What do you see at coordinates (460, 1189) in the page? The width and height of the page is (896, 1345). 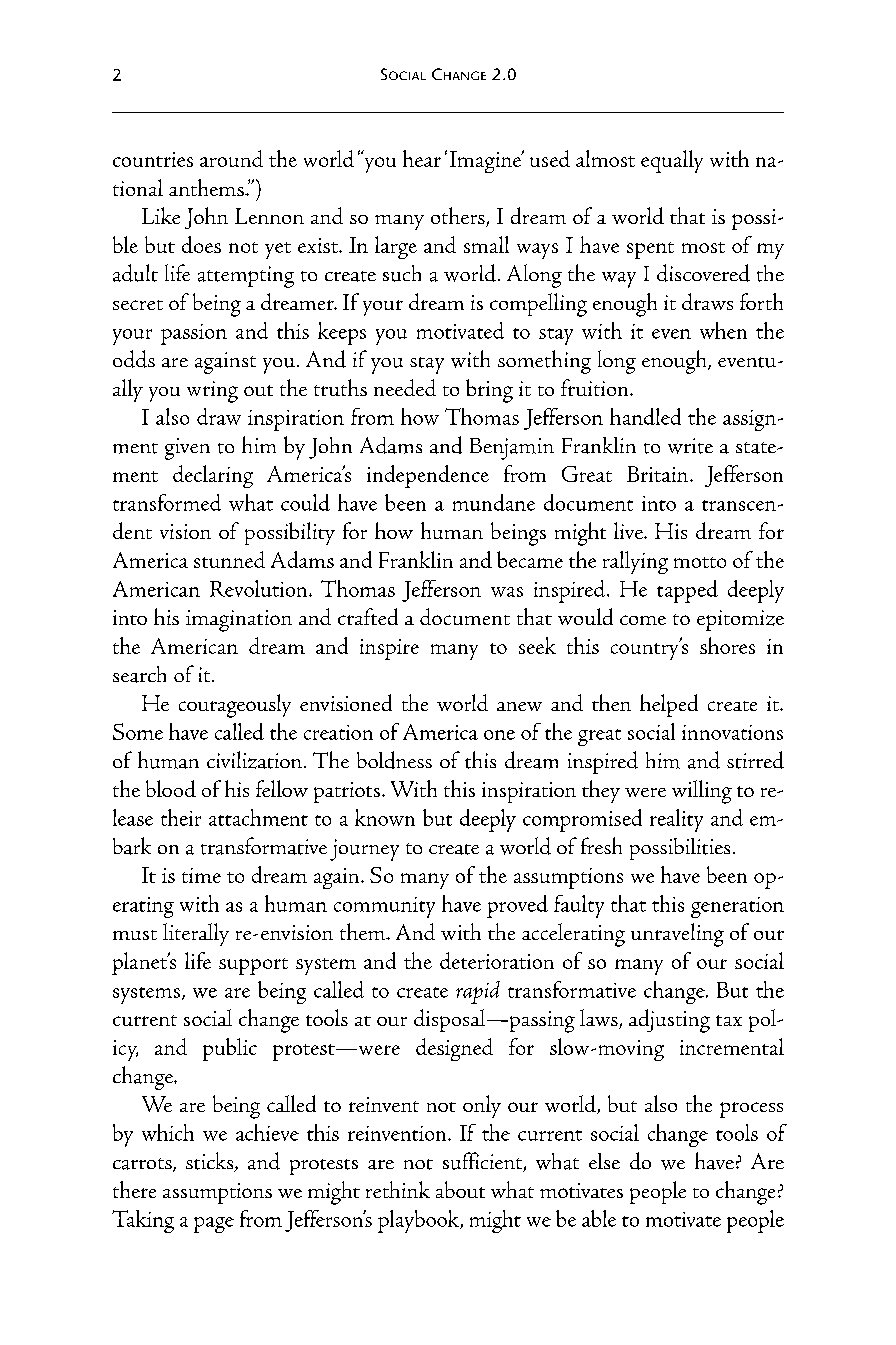 I see `about` at bounding box center [460, 1189].
